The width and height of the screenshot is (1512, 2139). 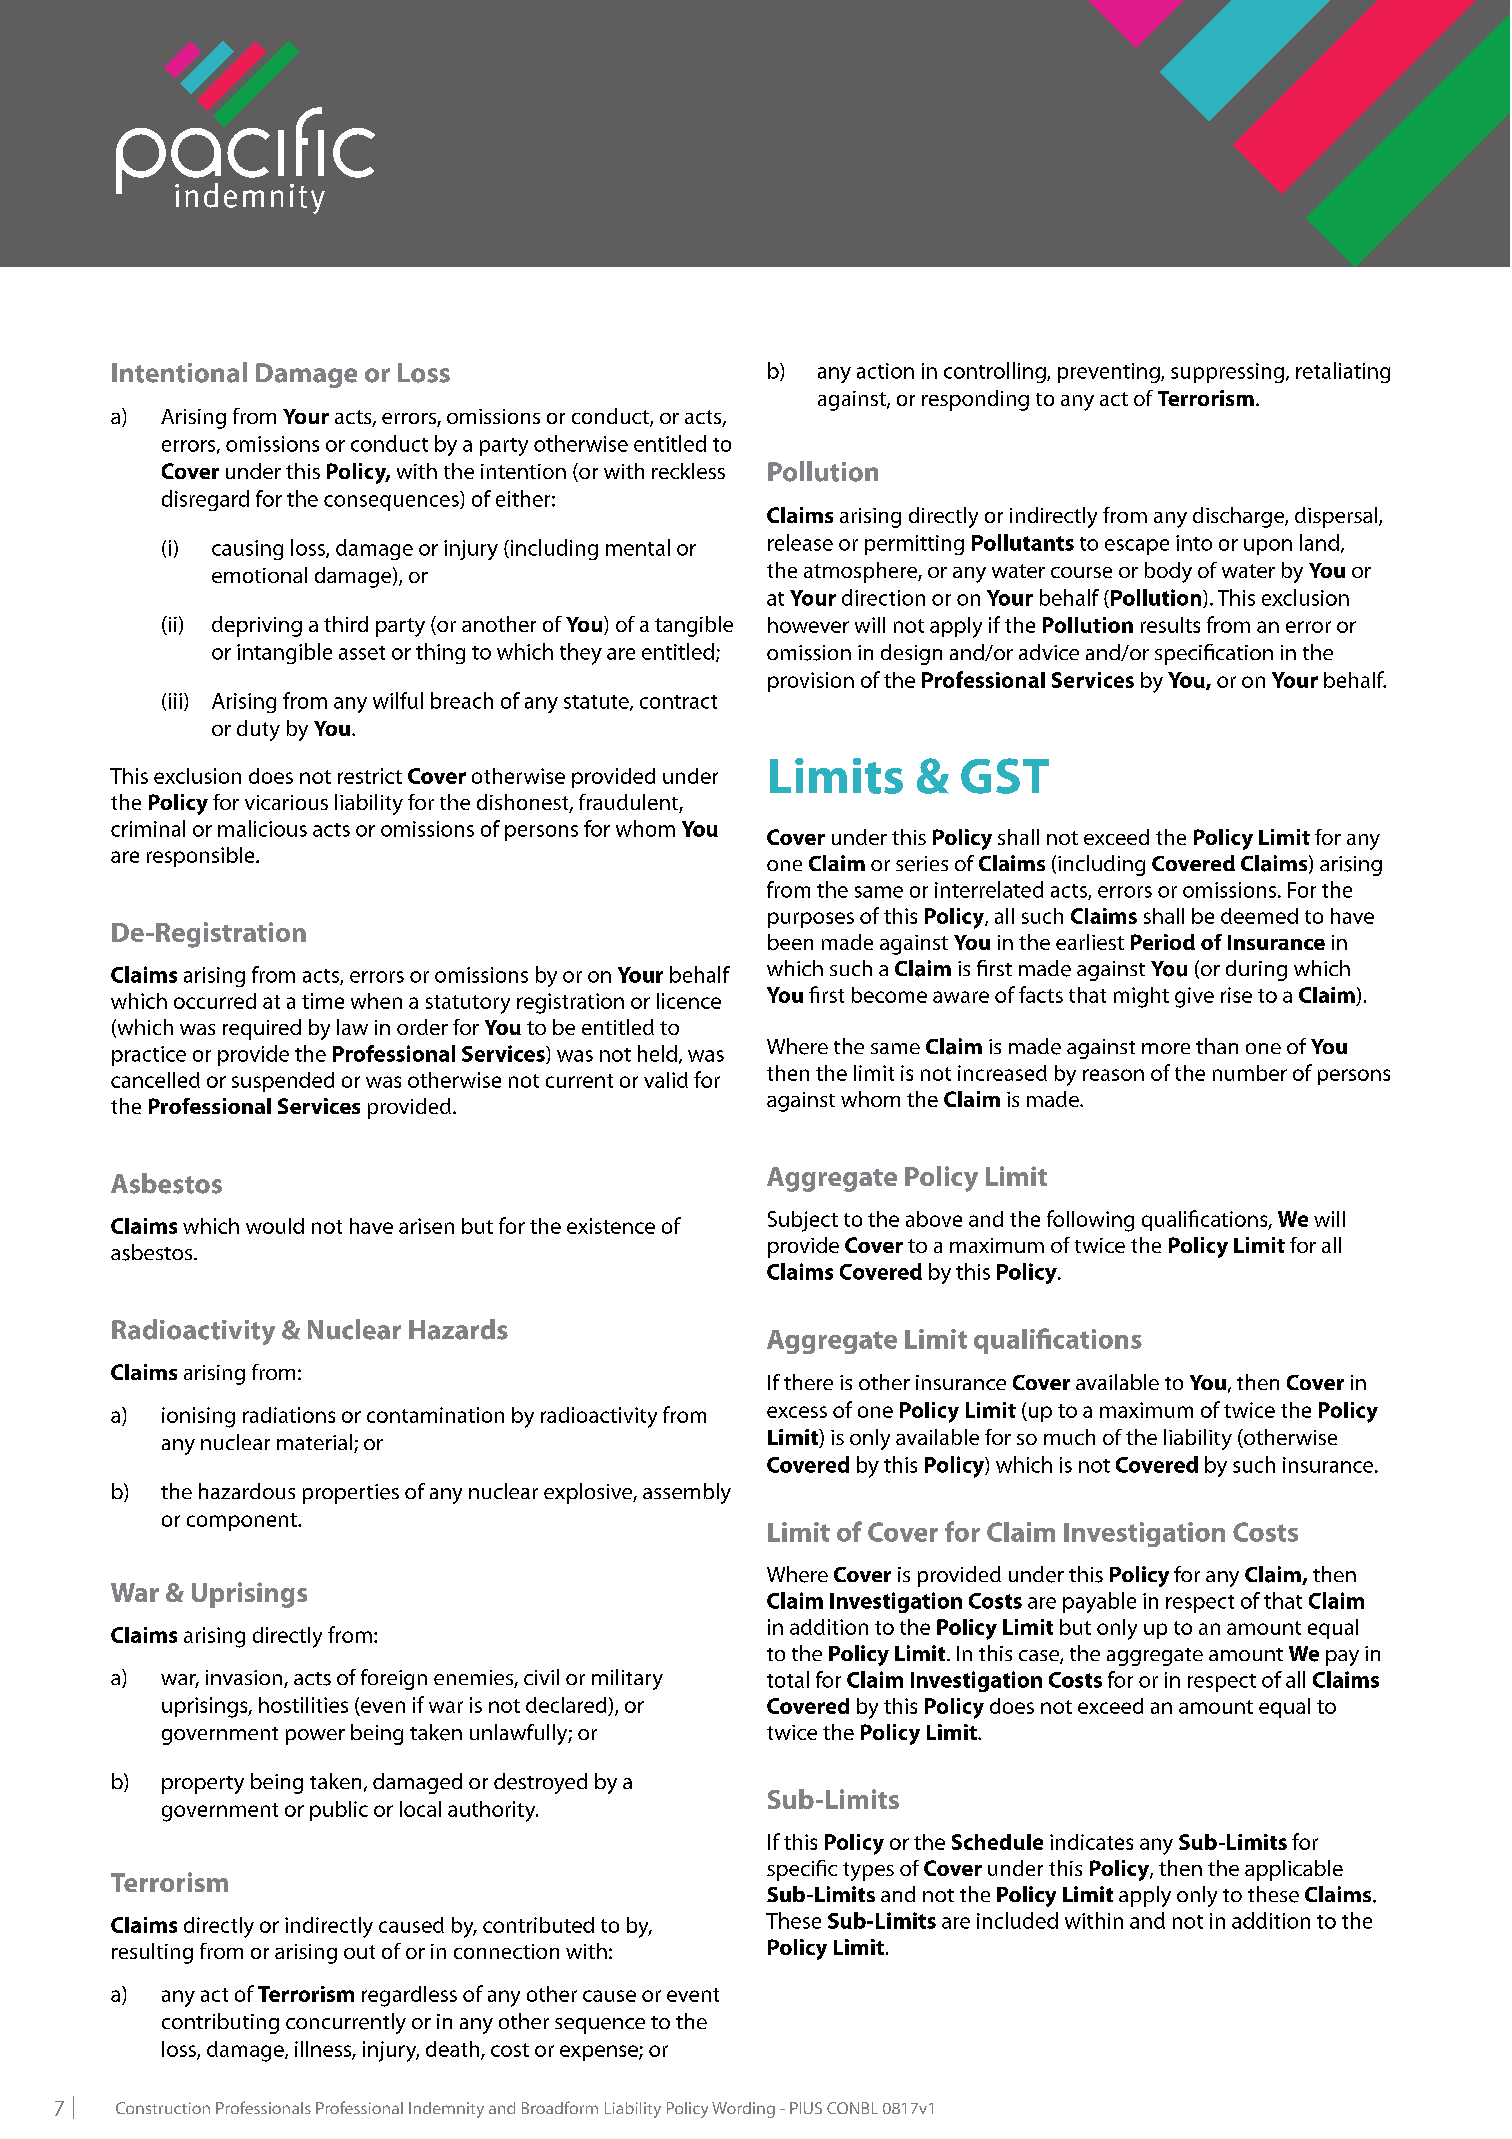 What do you see at coordinates (688, 471) in the screenshot?
I see `reckless` at bounding box center [688, 471].
